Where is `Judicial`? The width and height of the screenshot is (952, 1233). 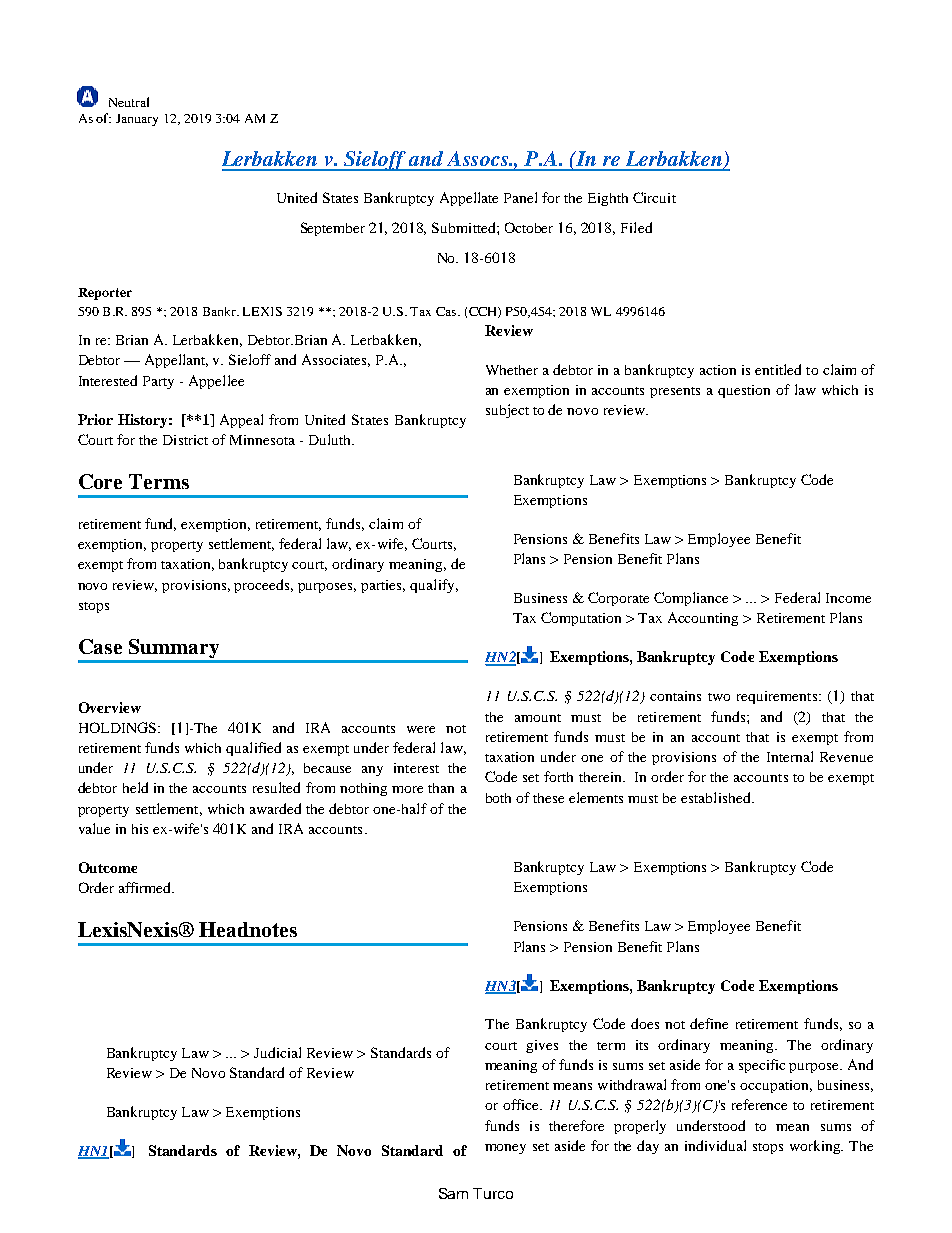
Judicial is located at coordinates (277, 1052).
